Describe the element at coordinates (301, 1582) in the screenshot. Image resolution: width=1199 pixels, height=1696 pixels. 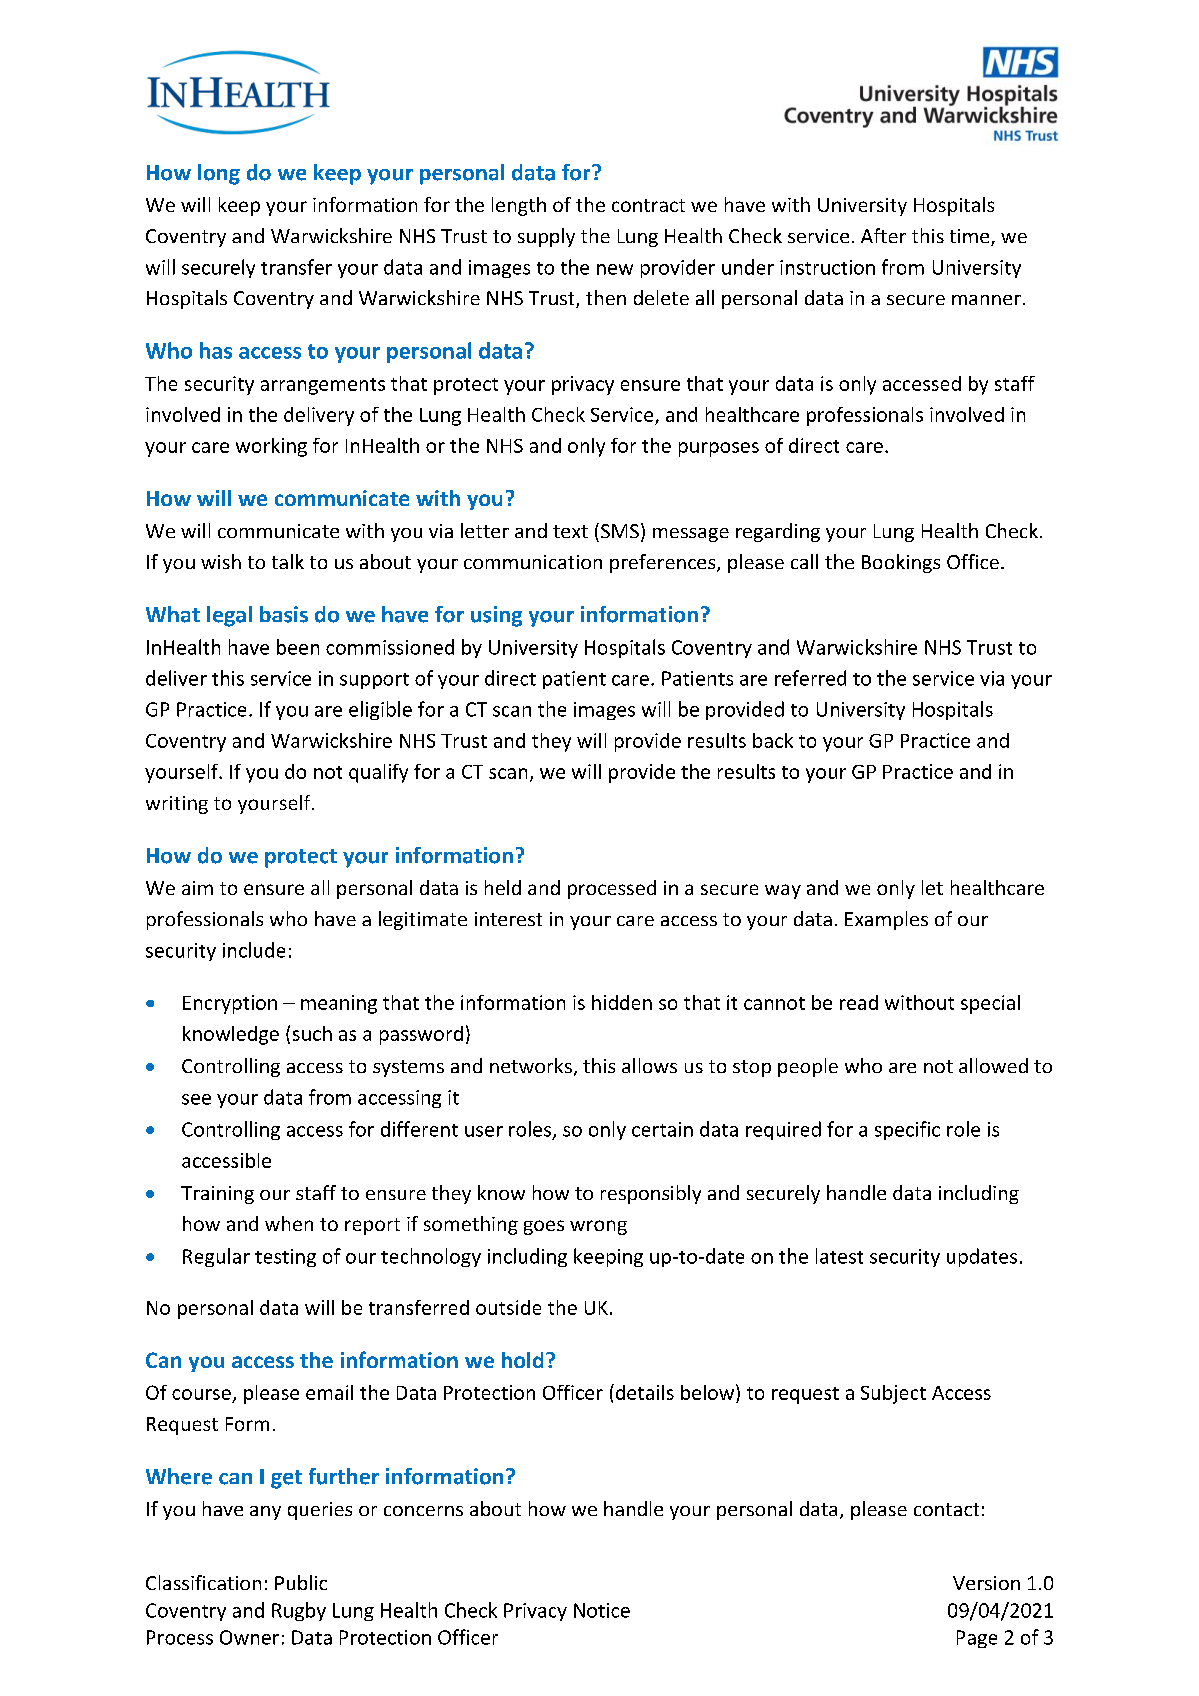
I see `Public` at that location.
